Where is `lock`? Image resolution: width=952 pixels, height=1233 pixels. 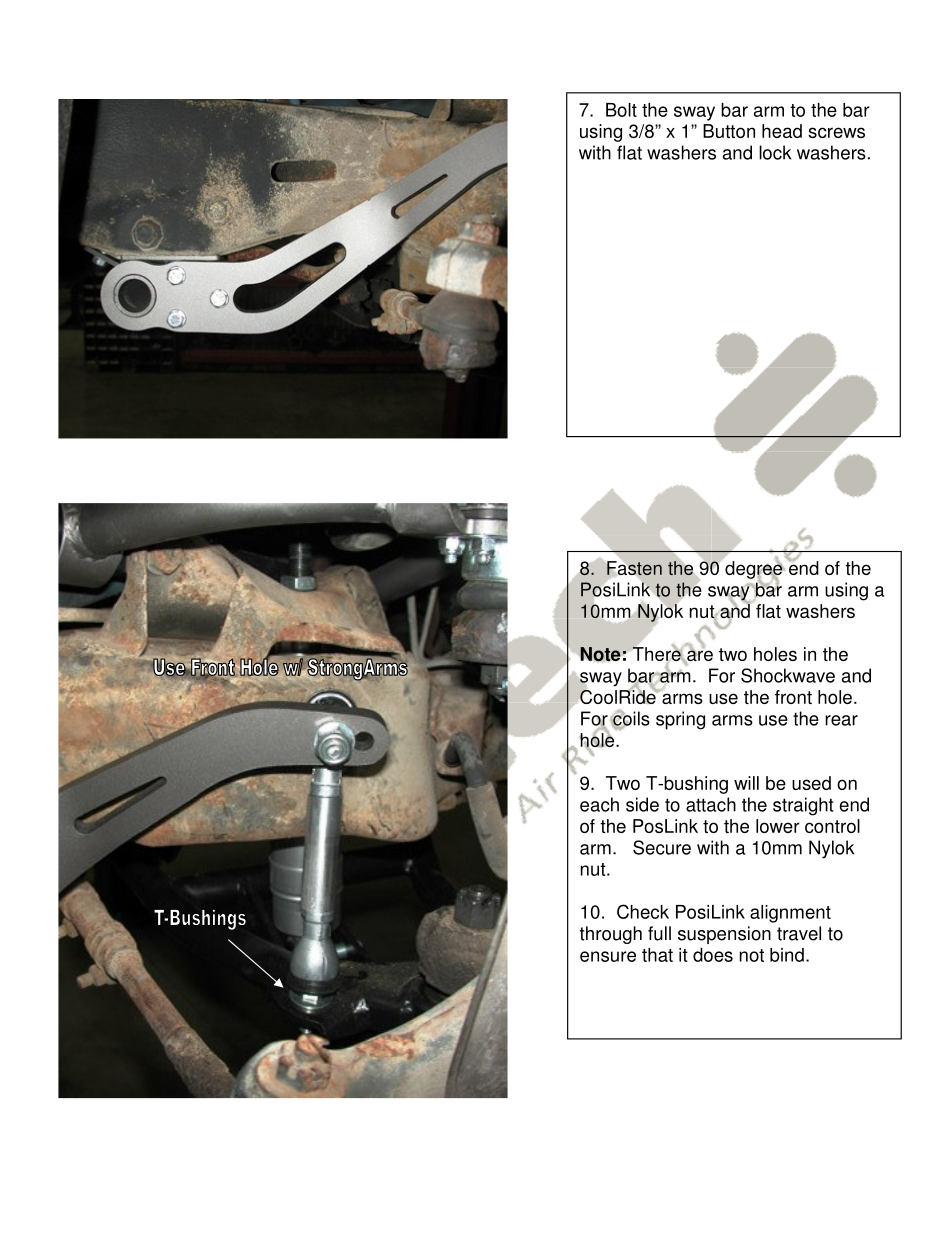 lock is located at coordinates (775, 152).
